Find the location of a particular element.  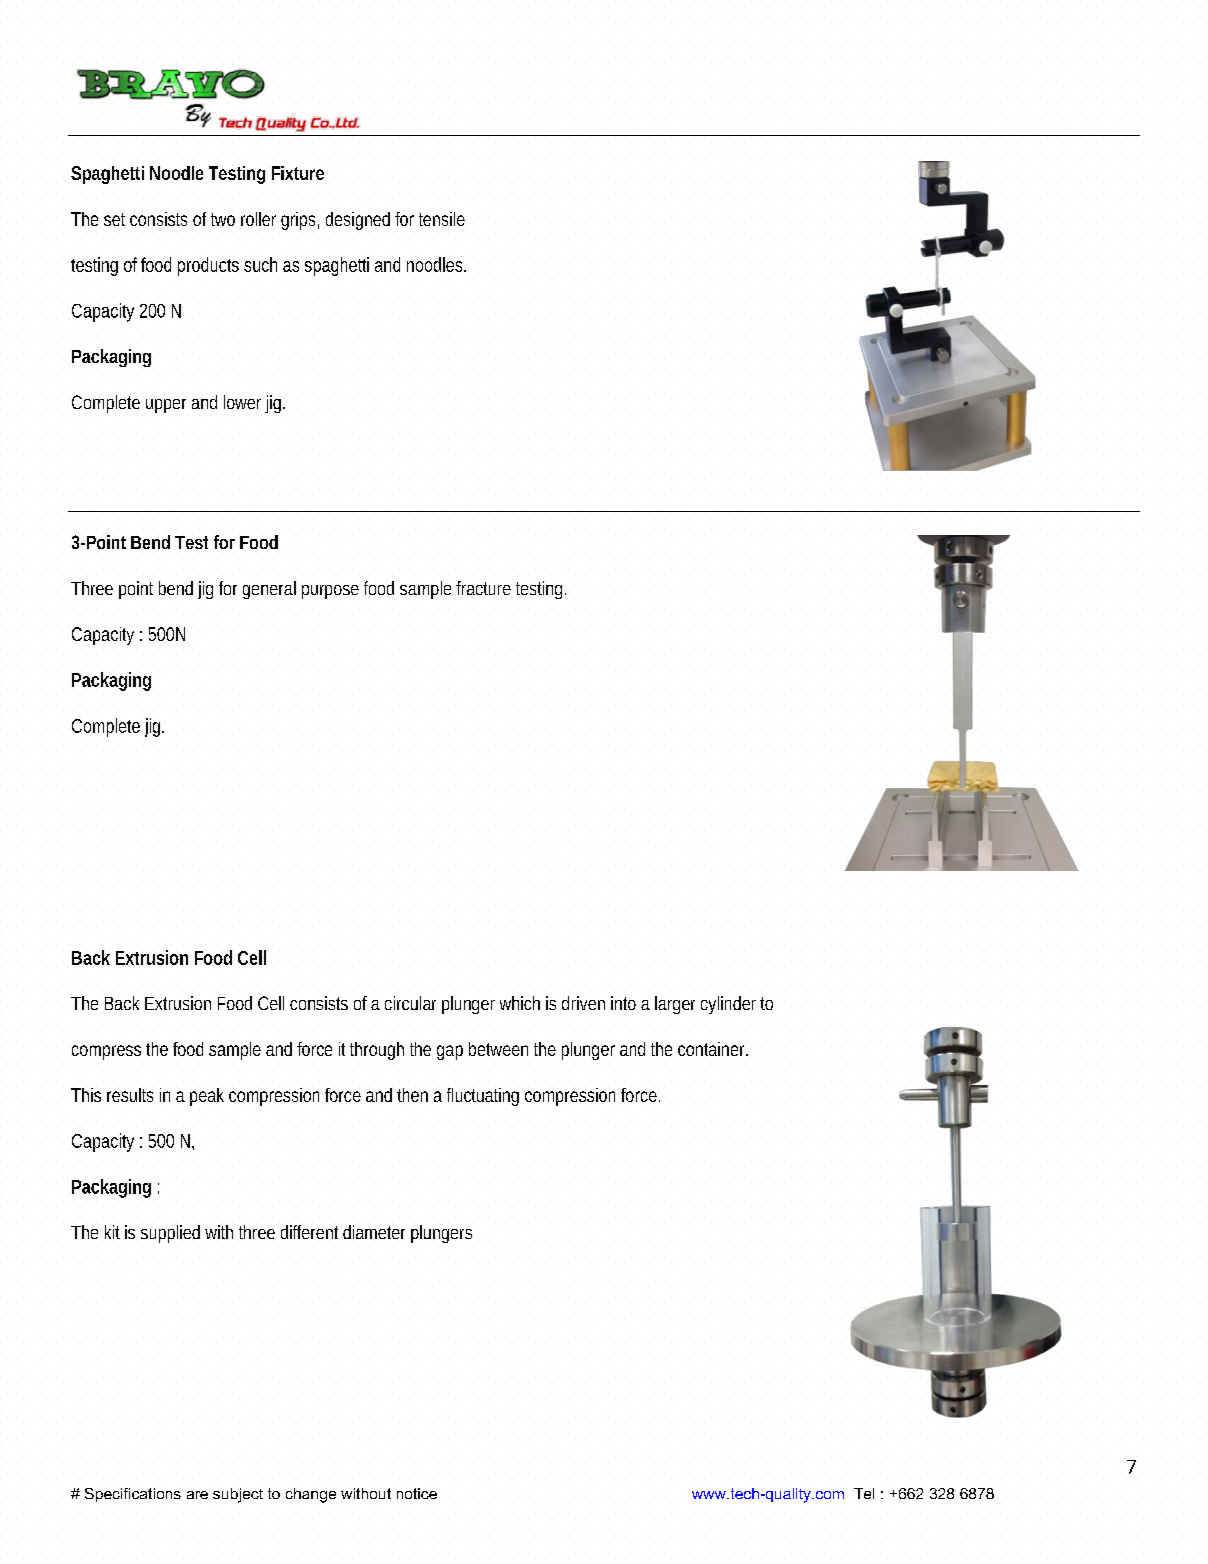

are is located at coordinates (197, 1495).
